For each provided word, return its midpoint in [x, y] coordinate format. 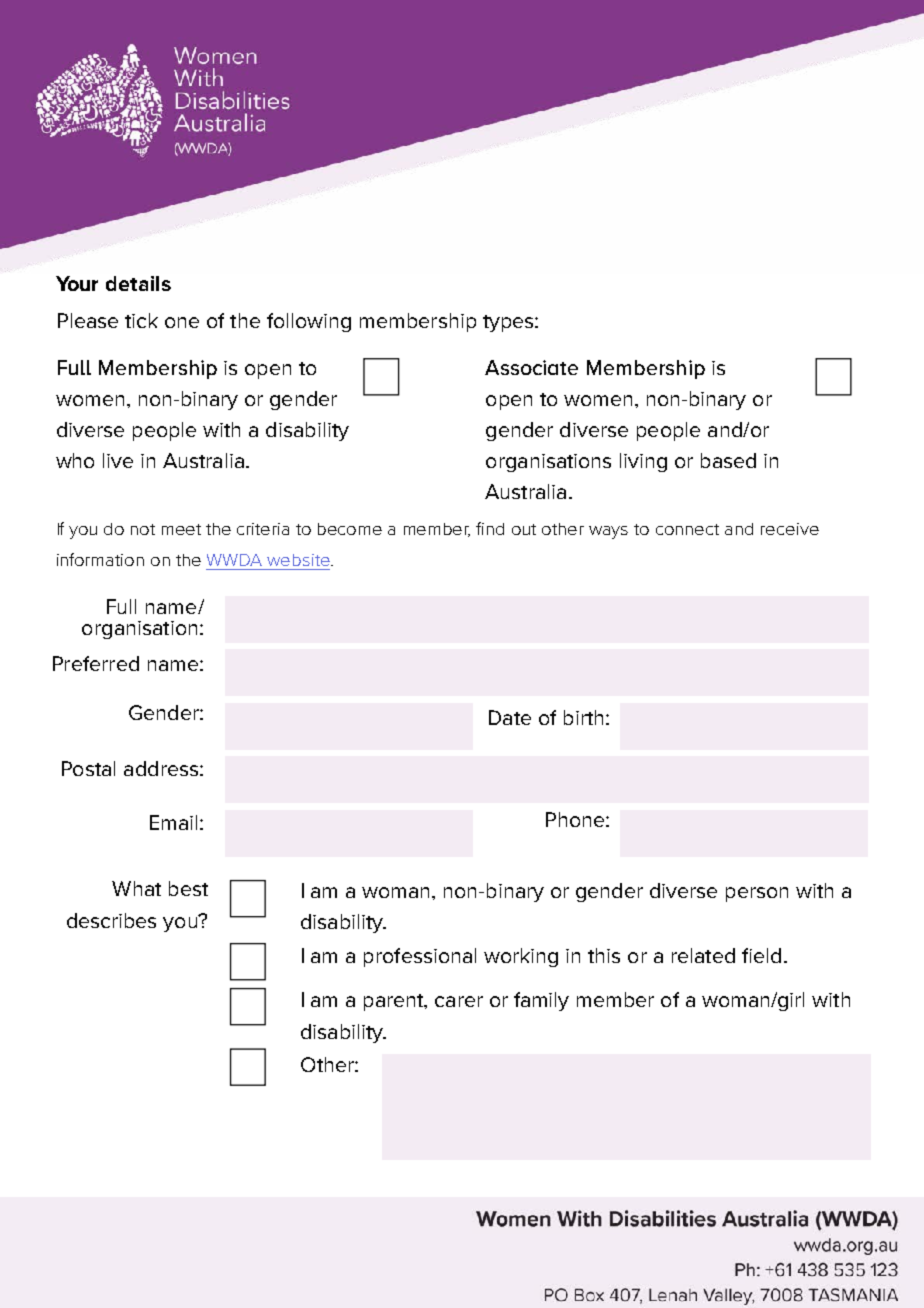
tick [141, 320]
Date [510, 717]
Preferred [96, 663]
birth [583, 717]
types [509, 323]
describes [111, 920]
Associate [531, 367]
